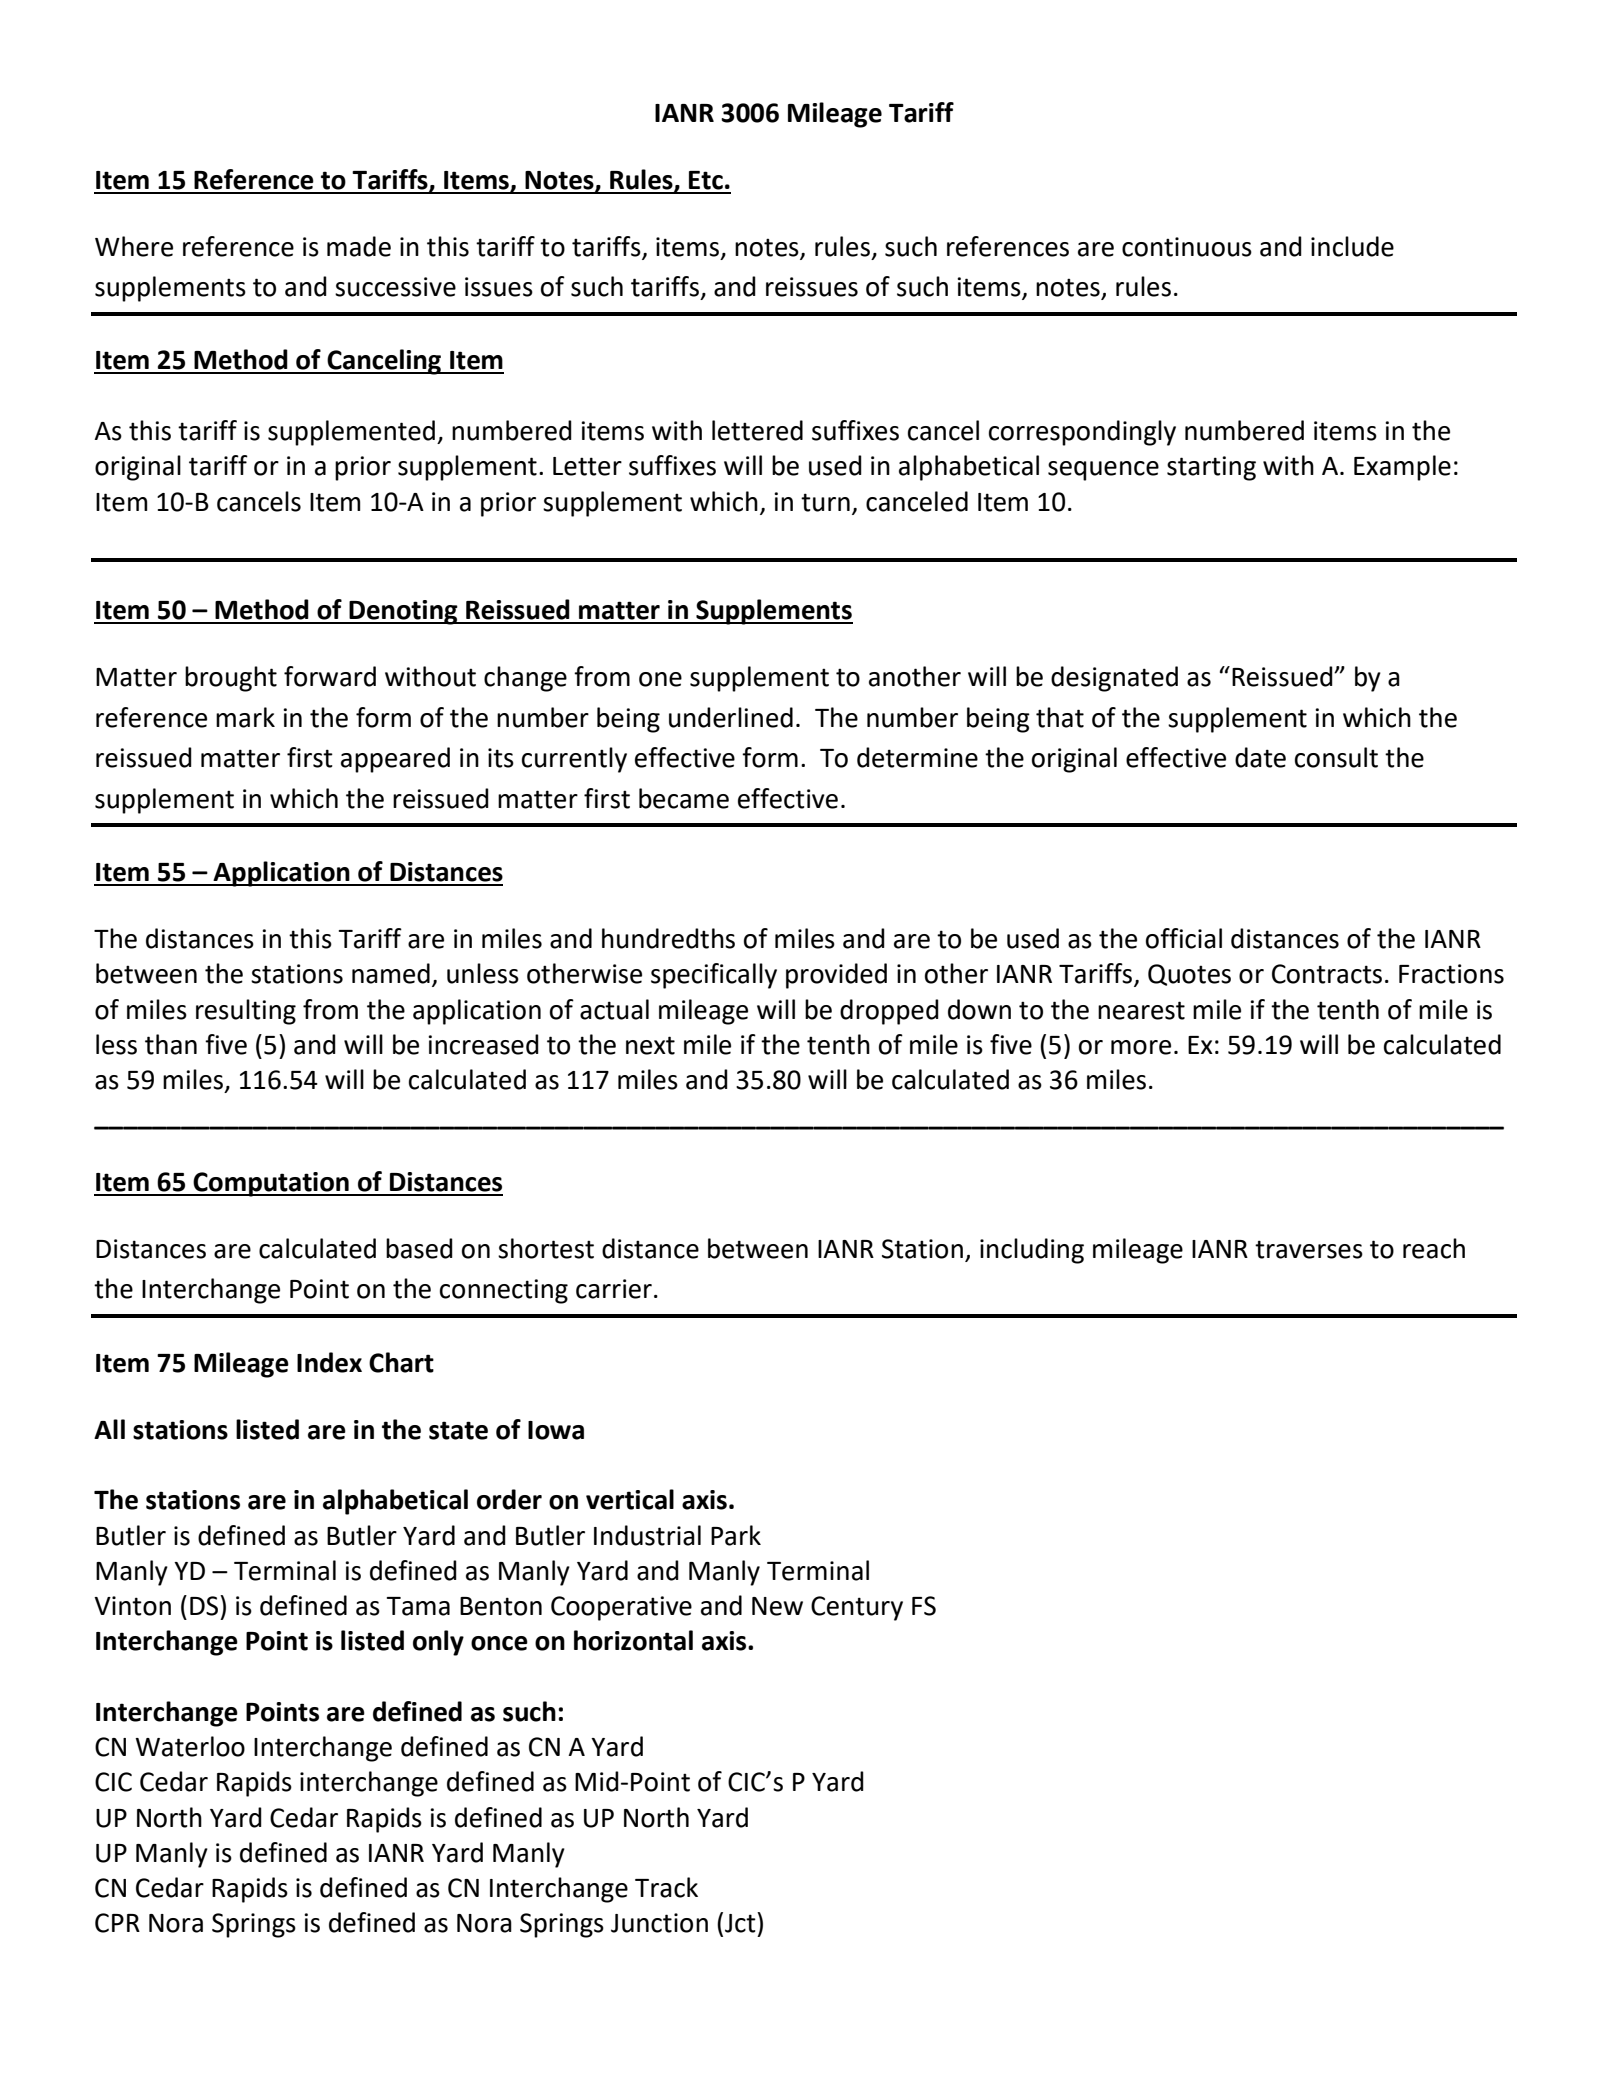 This image has width=1607, height=2080. I want to click on include, so click(1352, 246).
